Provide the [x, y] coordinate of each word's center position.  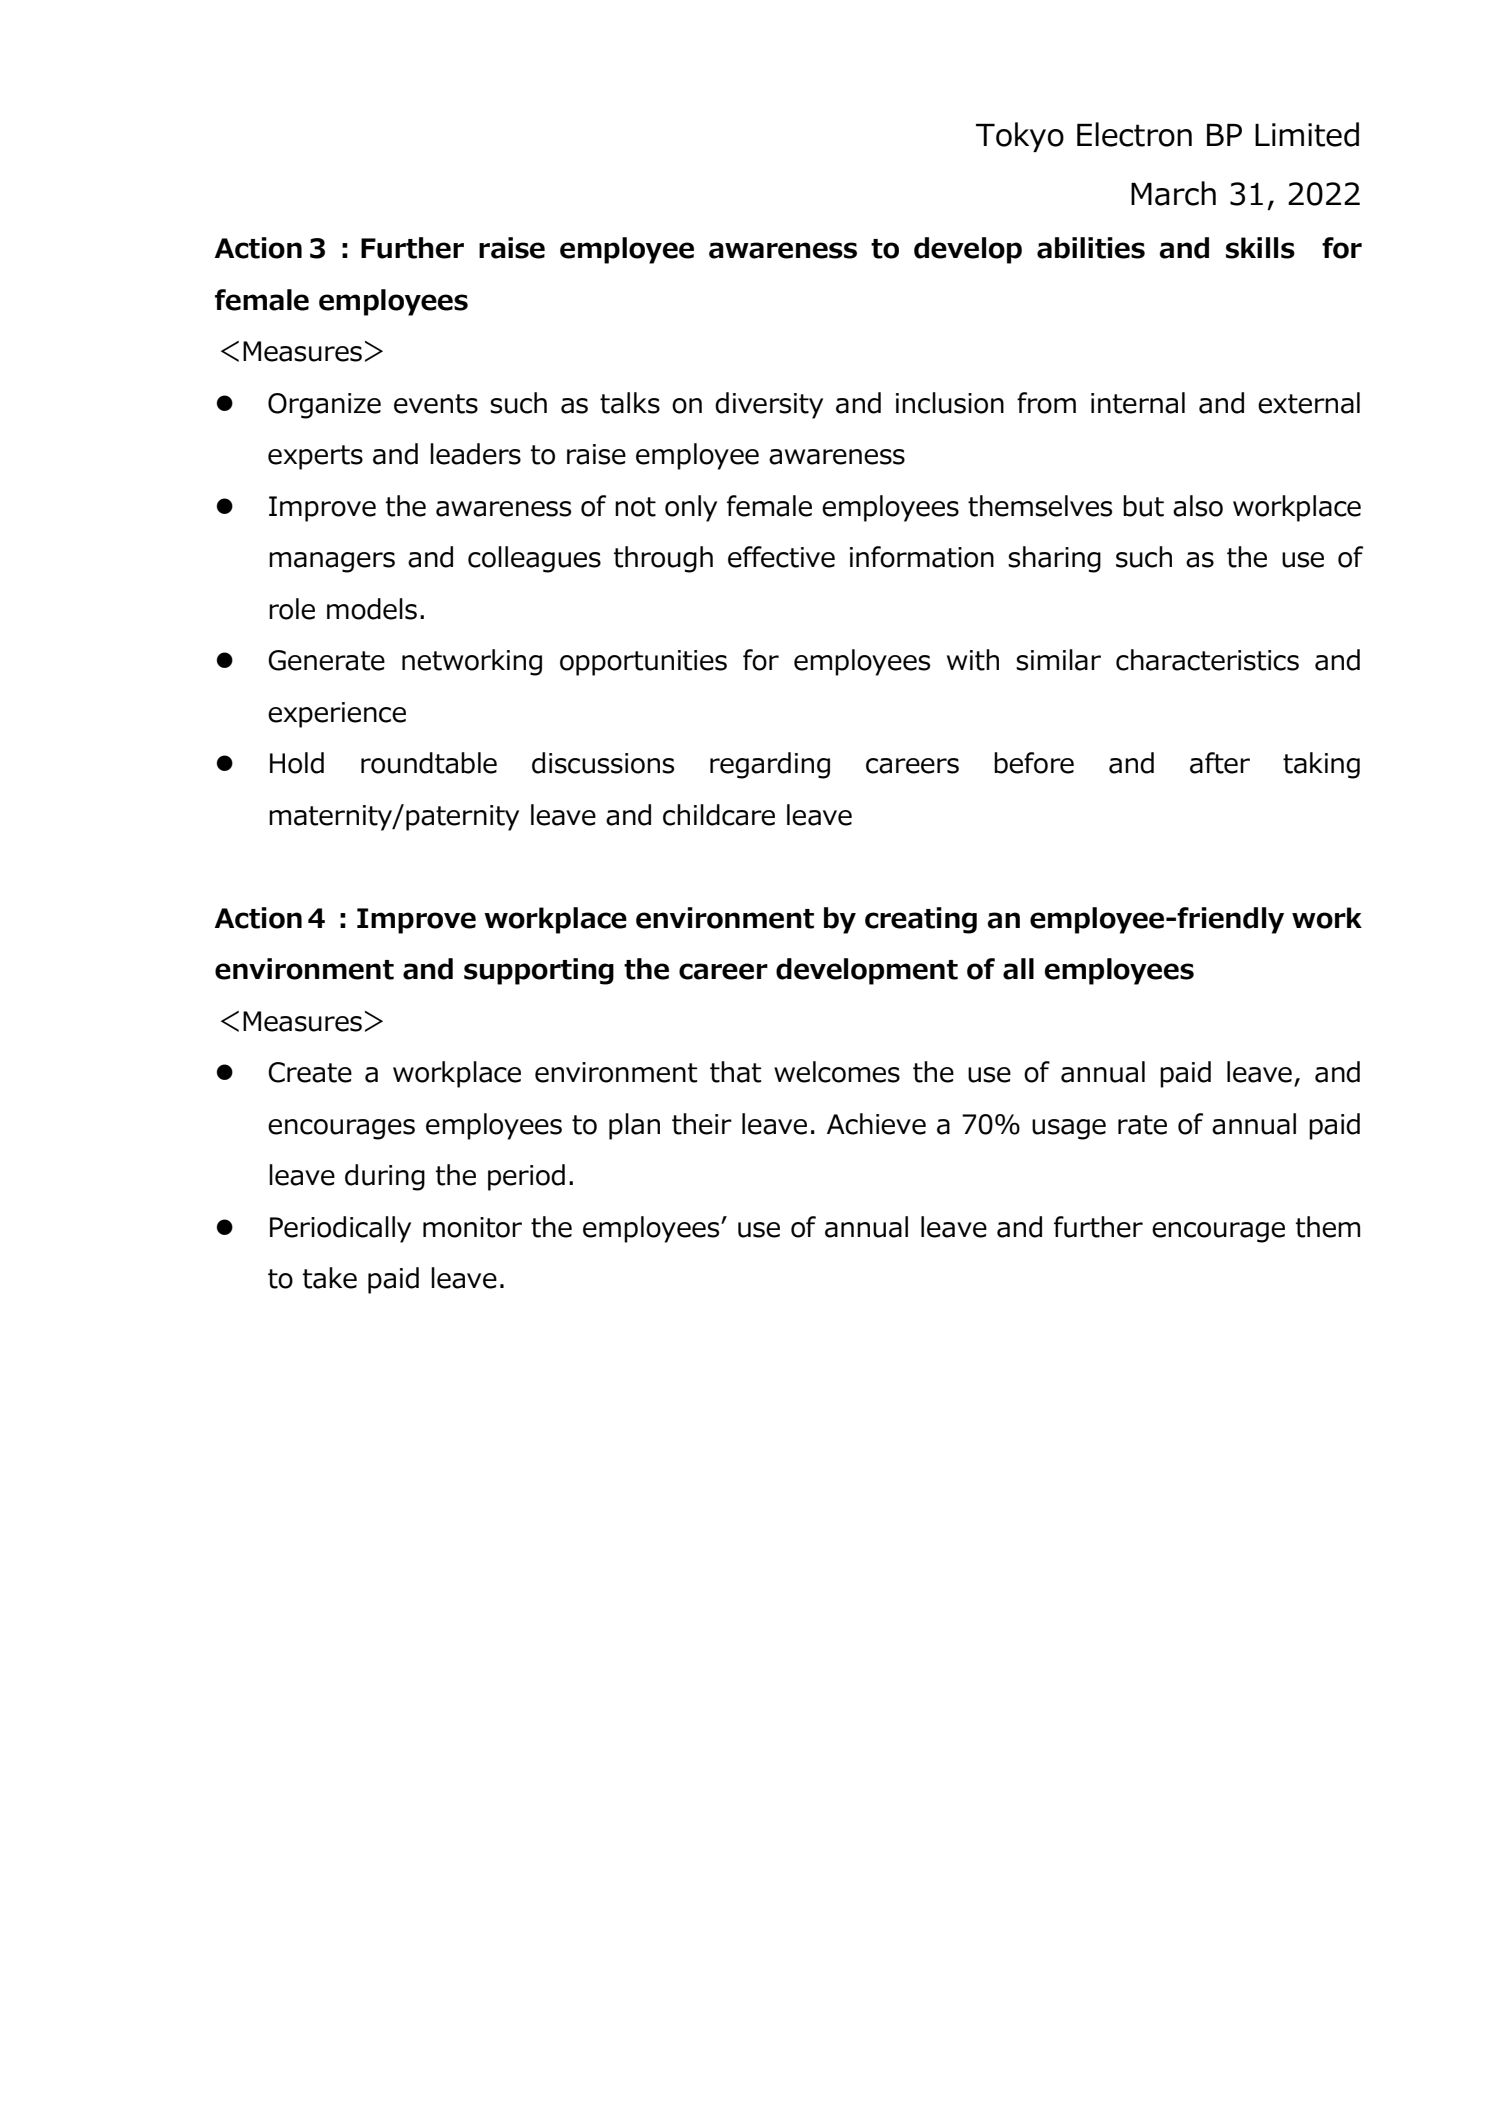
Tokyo [1020, 137]
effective [781, 557]
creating [921, 920]
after [1220, 763]
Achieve [876, 1124]
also [1198, 506]
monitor [472, 1227]
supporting [539, 971]
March [1173, 193]
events [436, 404]
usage [1069, 1129]
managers [332, 562]
